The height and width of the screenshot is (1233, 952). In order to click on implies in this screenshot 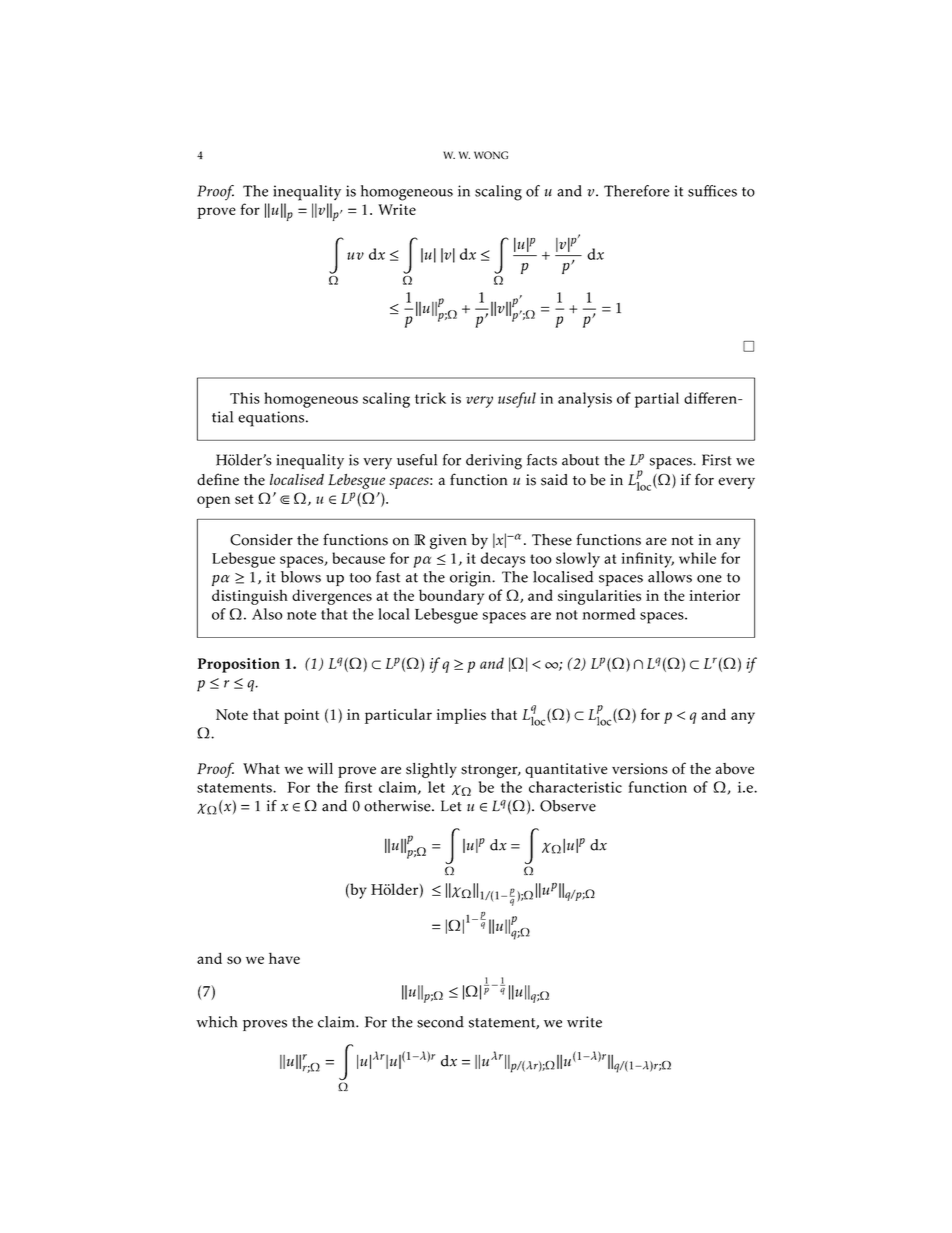, I will do `click(461, 716)`.
